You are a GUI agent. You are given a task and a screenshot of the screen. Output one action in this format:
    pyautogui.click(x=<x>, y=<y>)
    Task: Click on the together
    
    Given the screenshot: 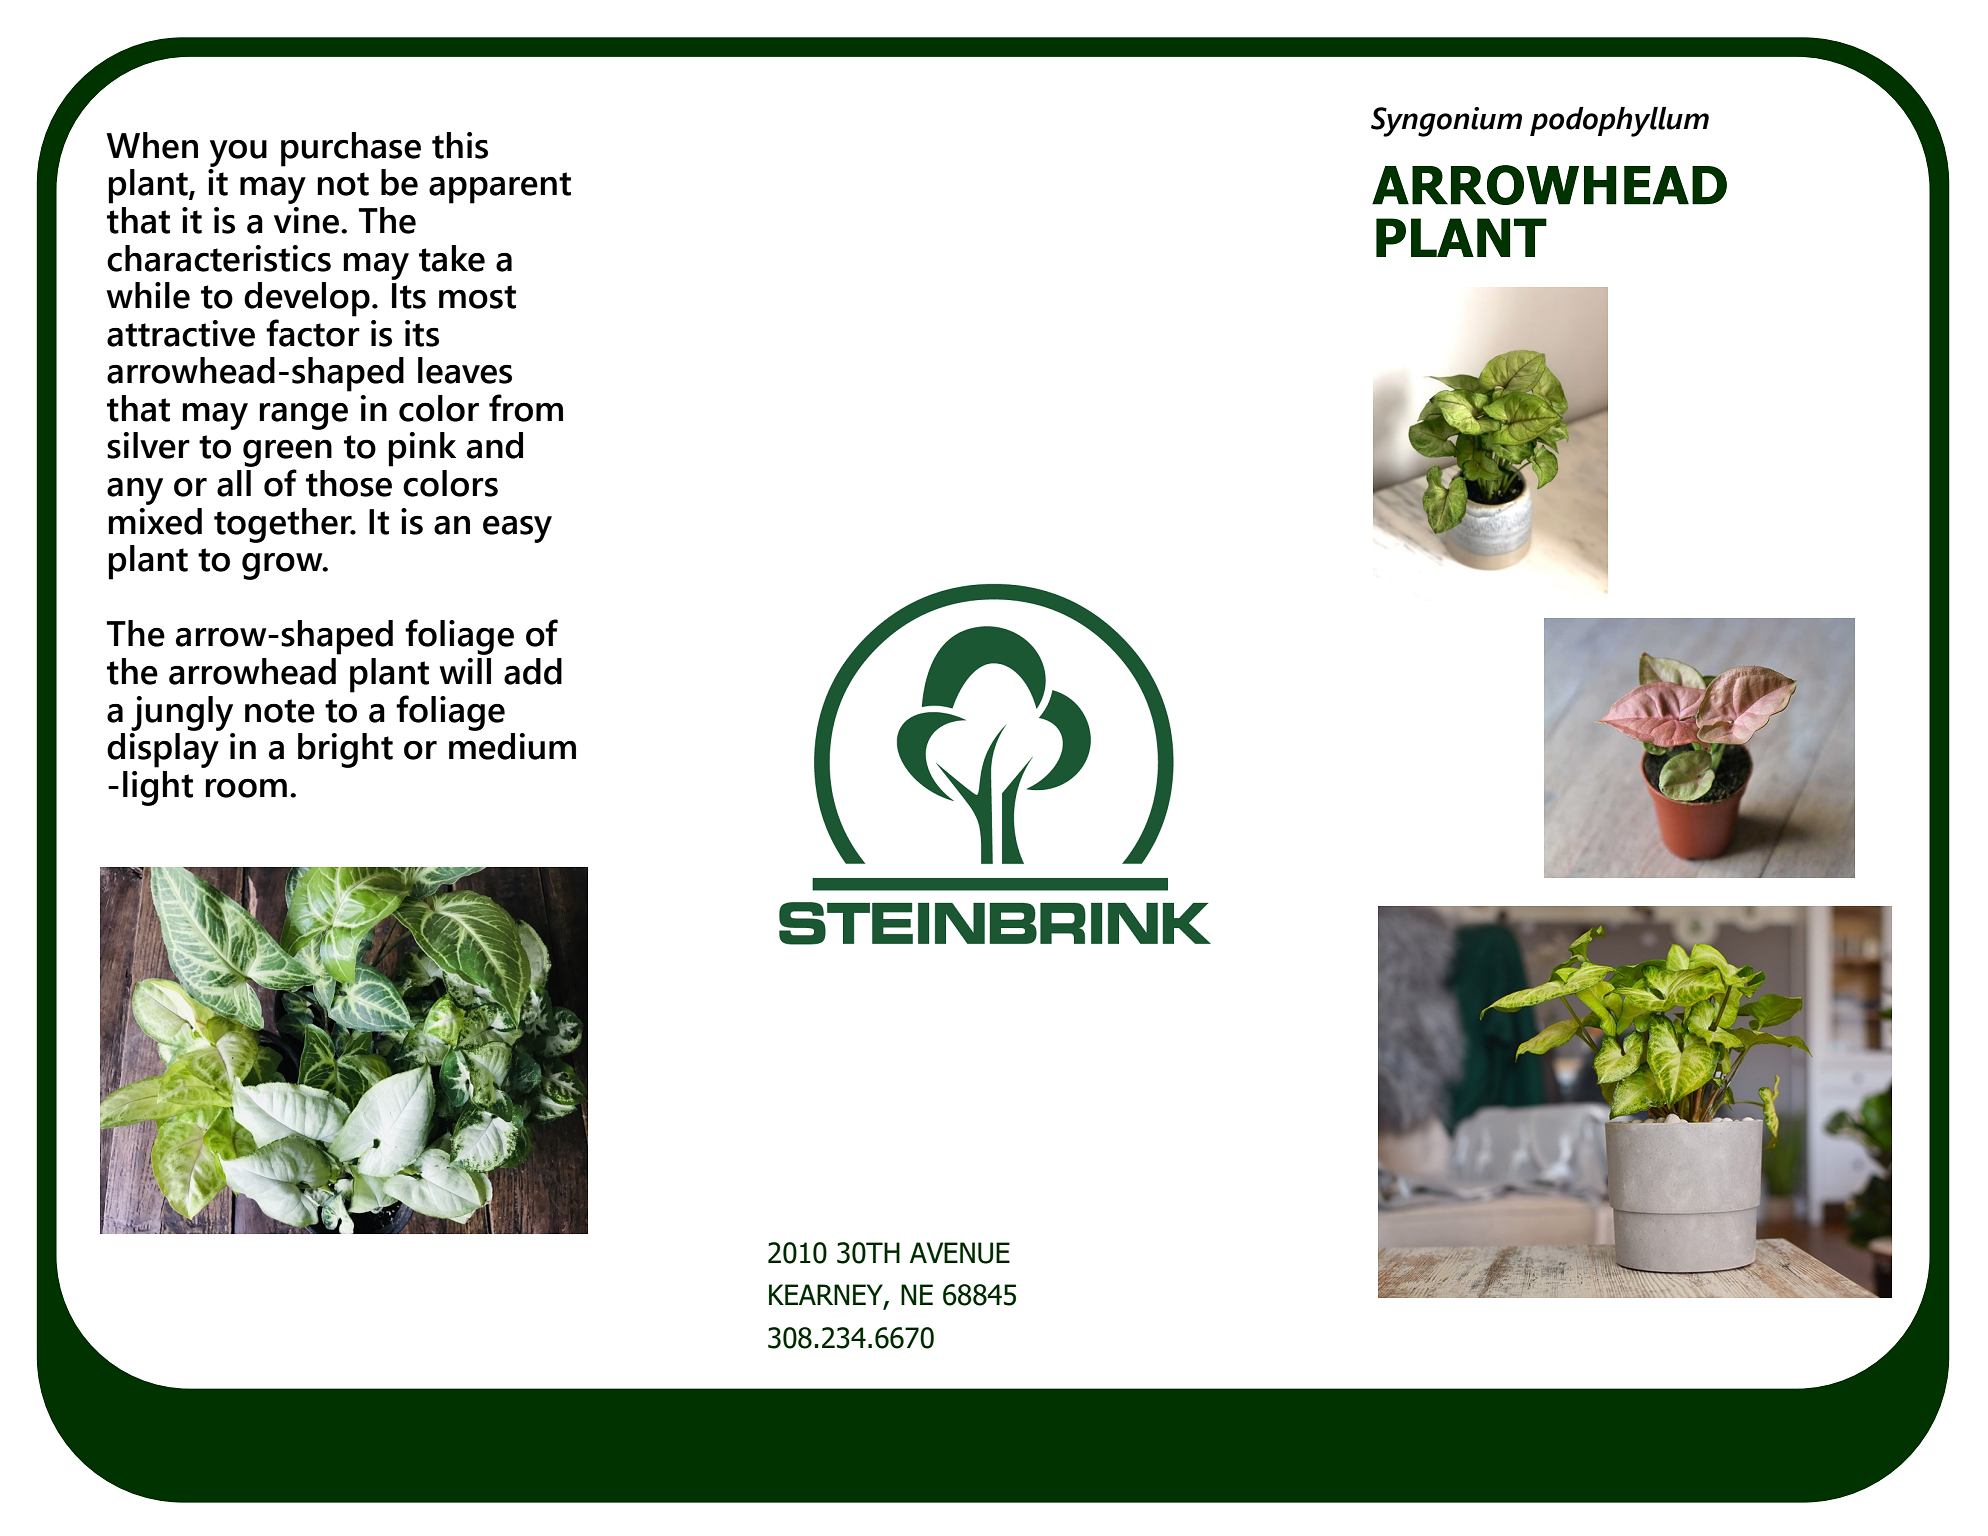 What is the action you would take?
    pyautogui.click(x=284, y=525)
